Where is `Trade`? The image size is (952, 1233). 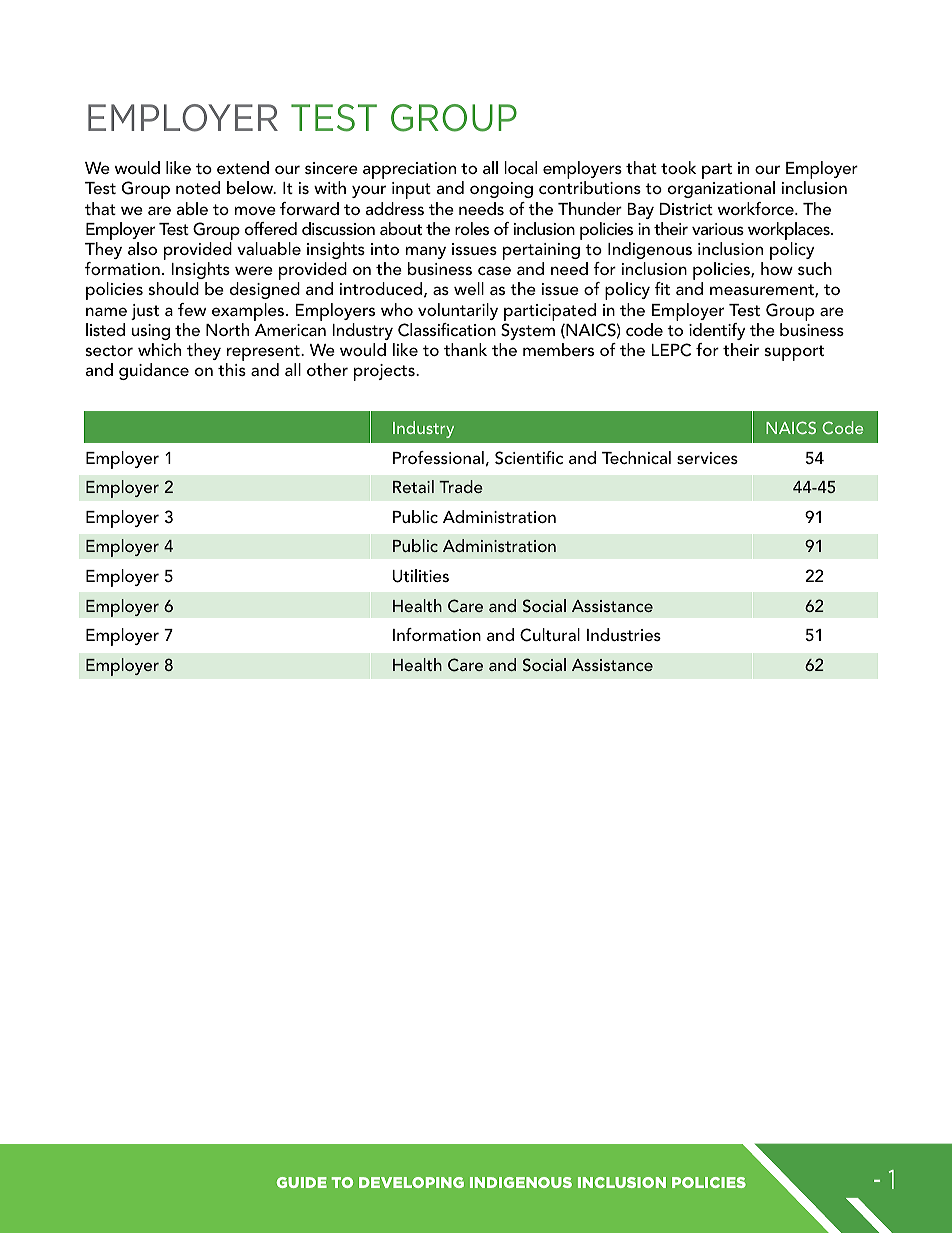 Trade is located at coordinates (461, 486).
